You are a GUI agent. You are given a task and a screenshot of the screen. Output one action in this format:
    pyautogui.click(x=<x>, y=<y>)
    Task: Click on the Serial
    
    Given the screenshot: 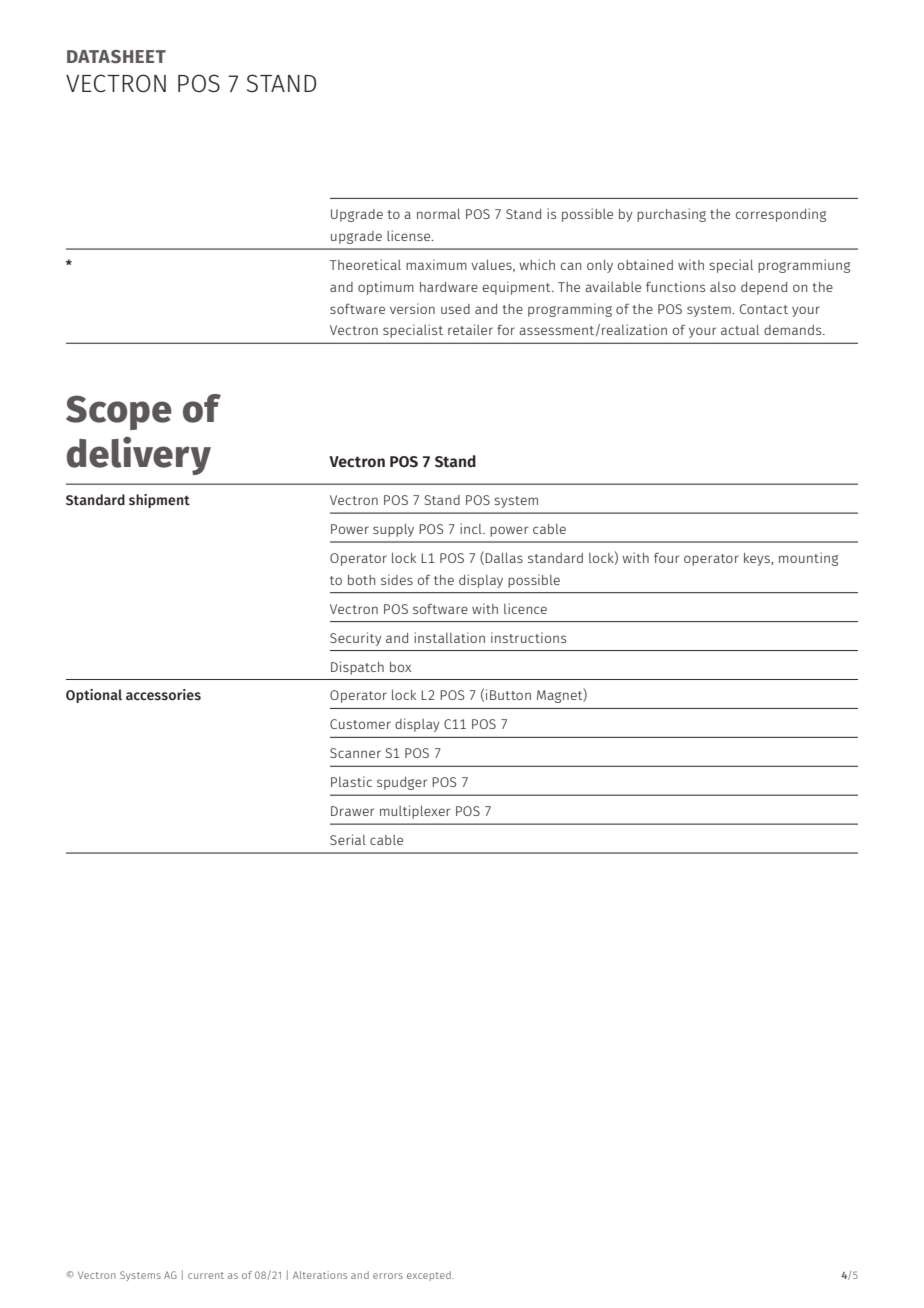 What is the action you would take?
    pyautogui.click(x=348, y=839)
